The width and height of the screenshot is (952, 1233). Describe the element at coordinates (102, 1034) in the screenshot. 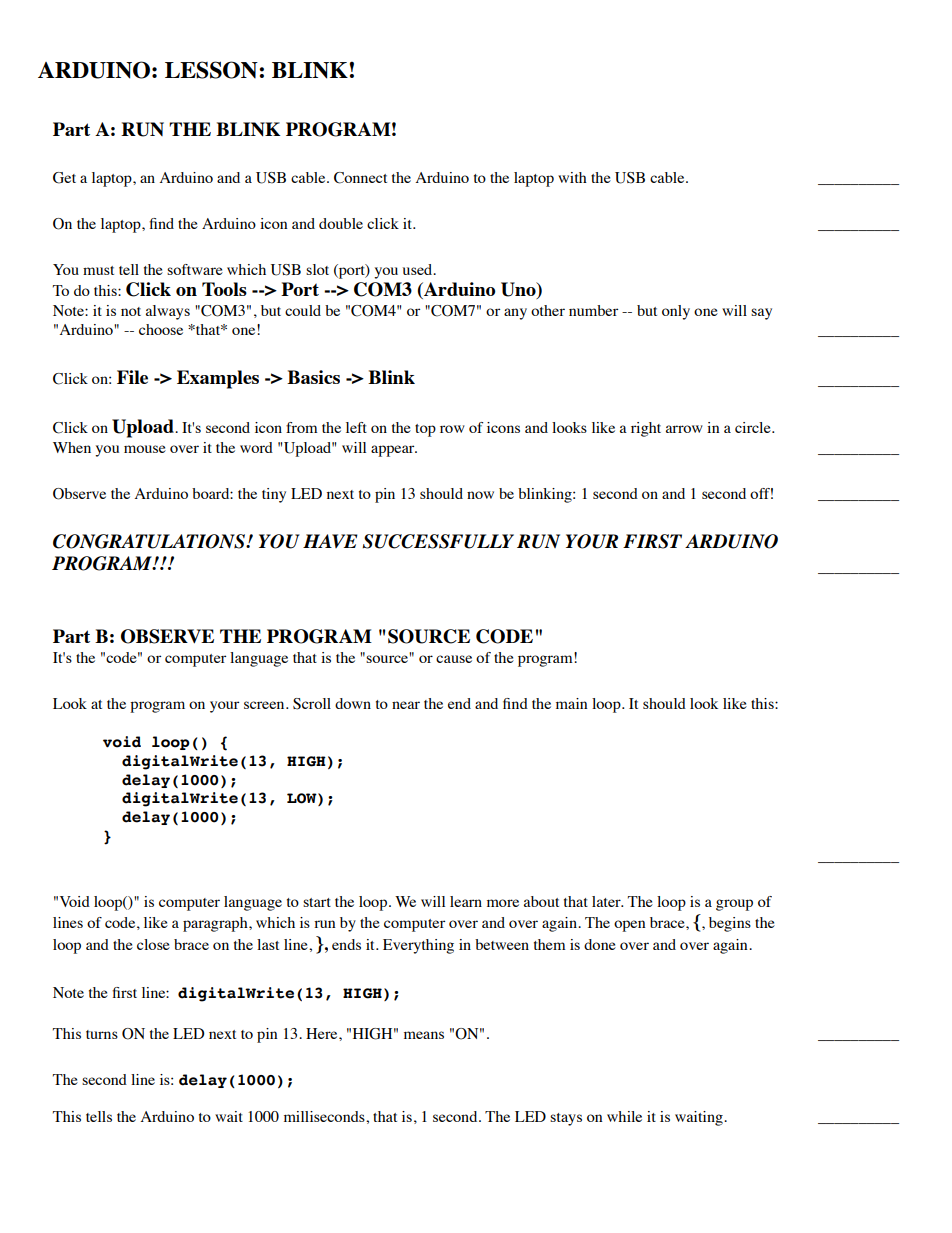

I see `turns` at that location.
